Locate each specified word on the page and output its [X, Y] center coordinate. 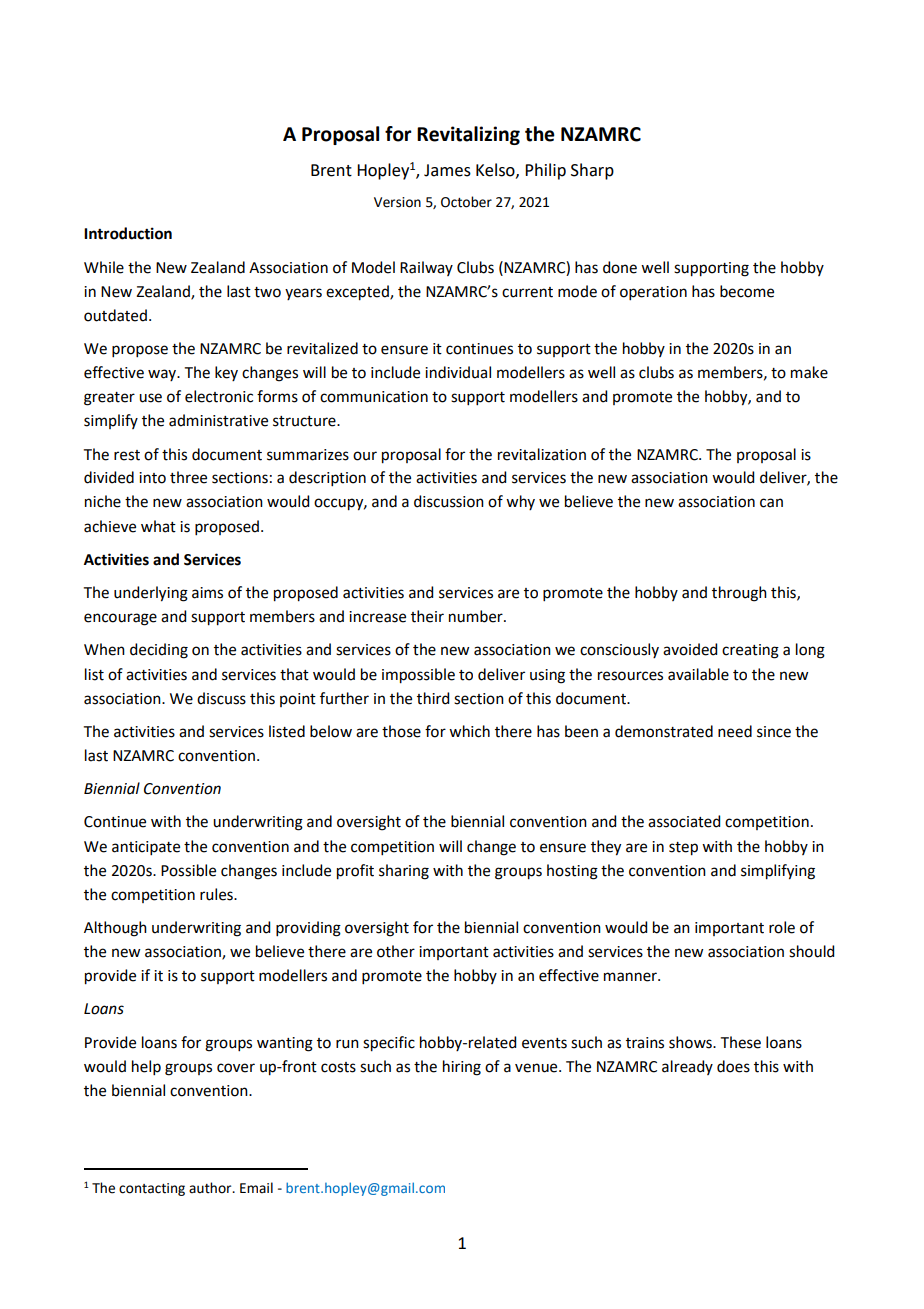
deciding [159, 651]
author [211, 1188]
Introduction [128, 233]
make [809, 372]
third [433, 698]
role [782, 927]
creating [750, 651]
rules [217, 894]
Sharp [592, 171]
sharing [404, 872]
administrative [218, 420]
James [447, 170]
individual [458, 372]
